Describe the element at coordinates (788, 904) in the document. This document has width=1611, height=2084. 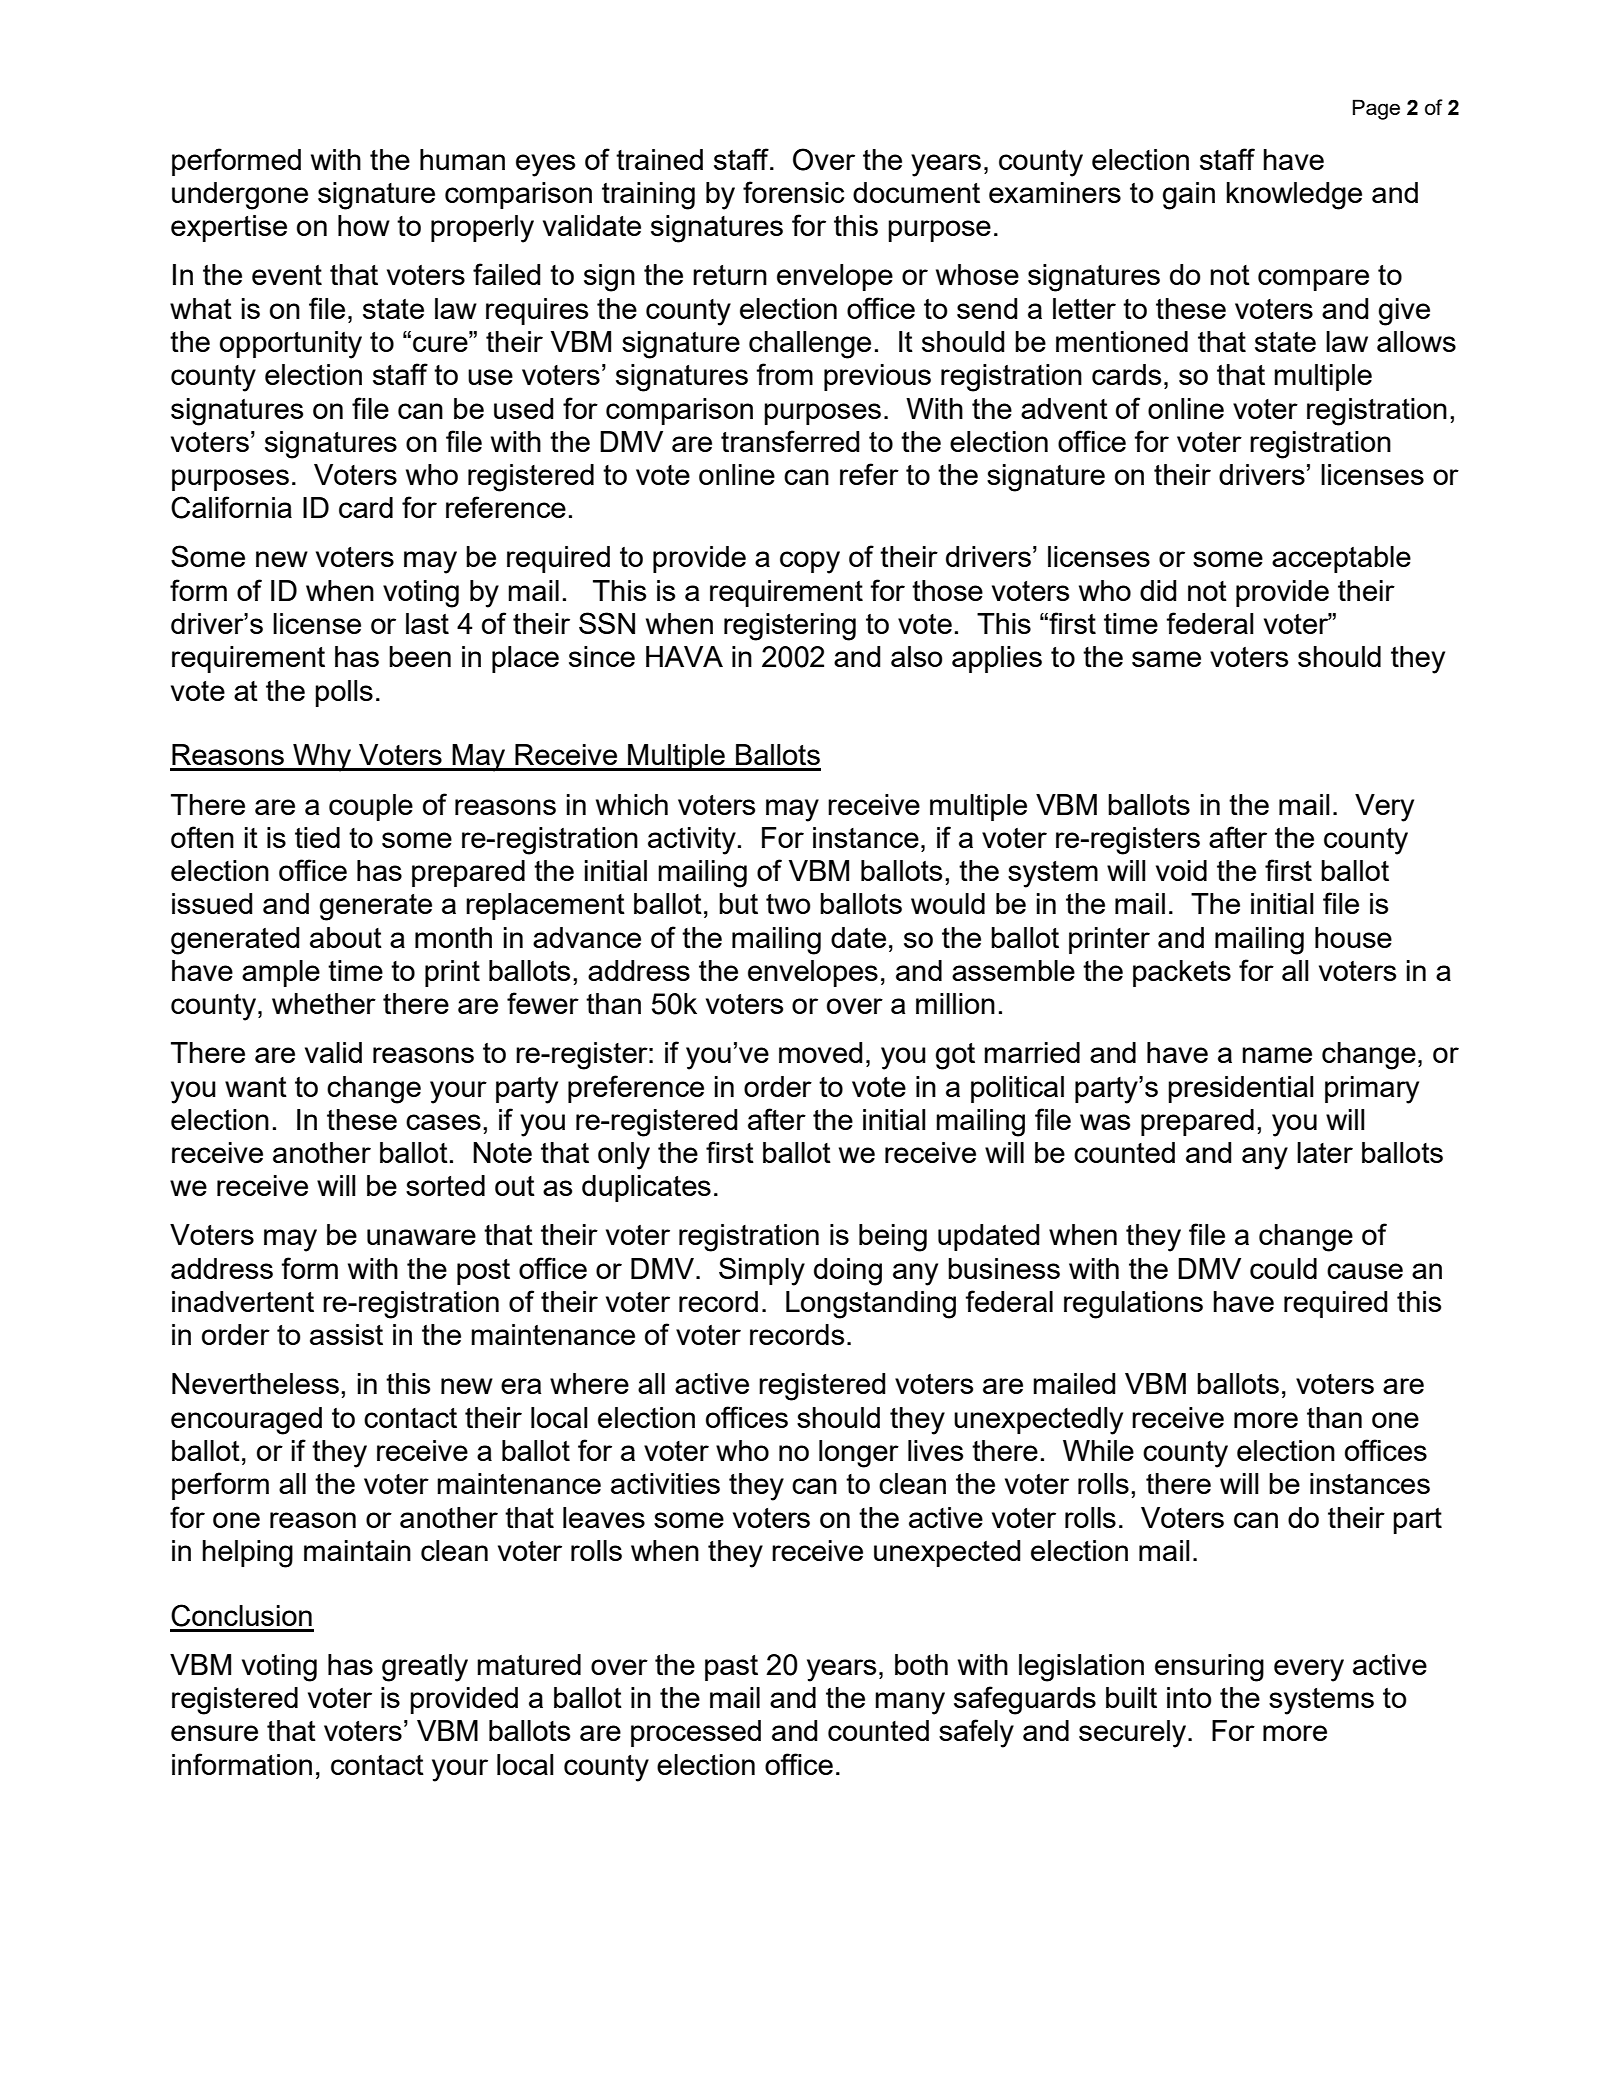
I see `two` at that location.
